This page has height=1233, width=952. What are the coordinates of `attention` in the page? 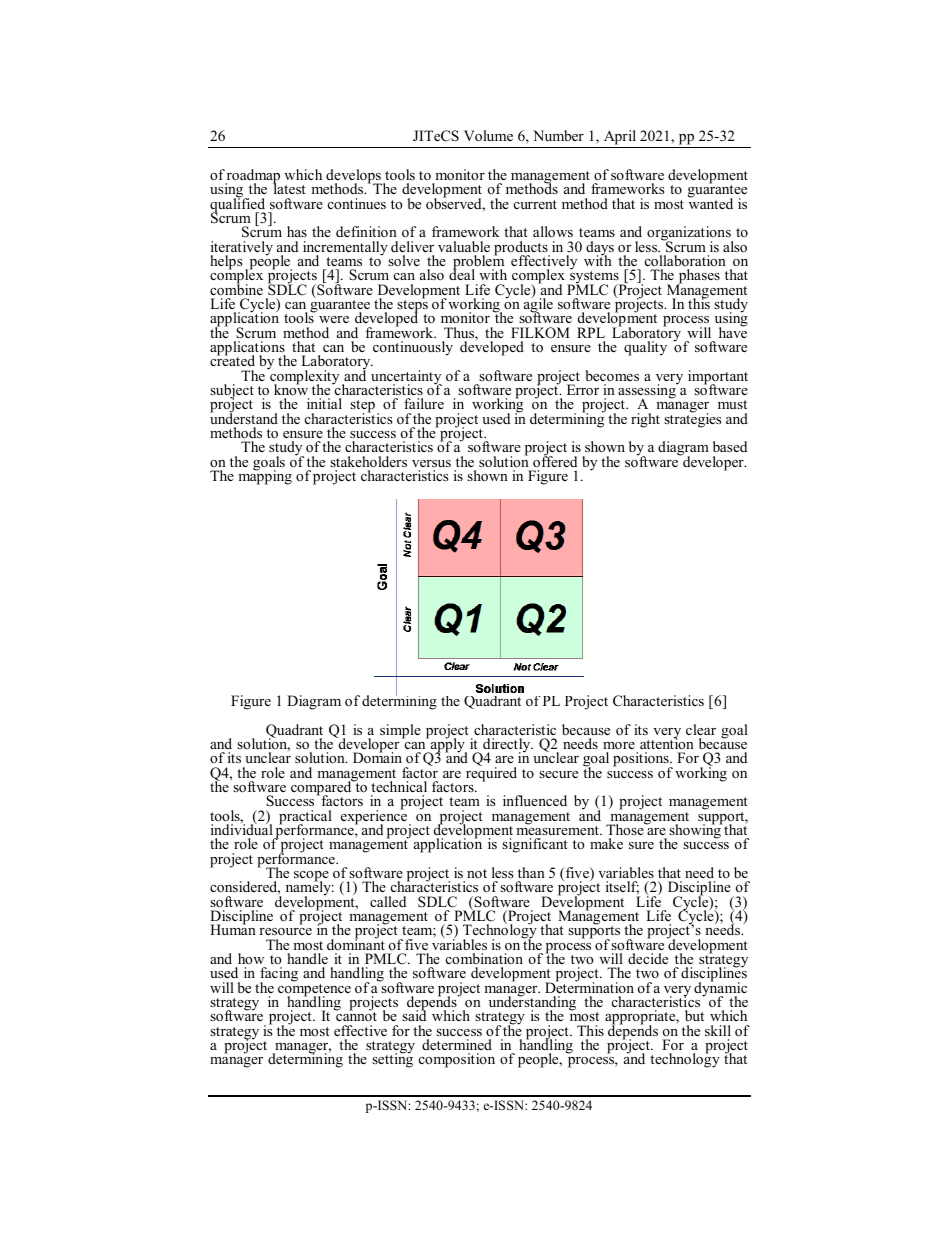 It's located at (667, 742).
